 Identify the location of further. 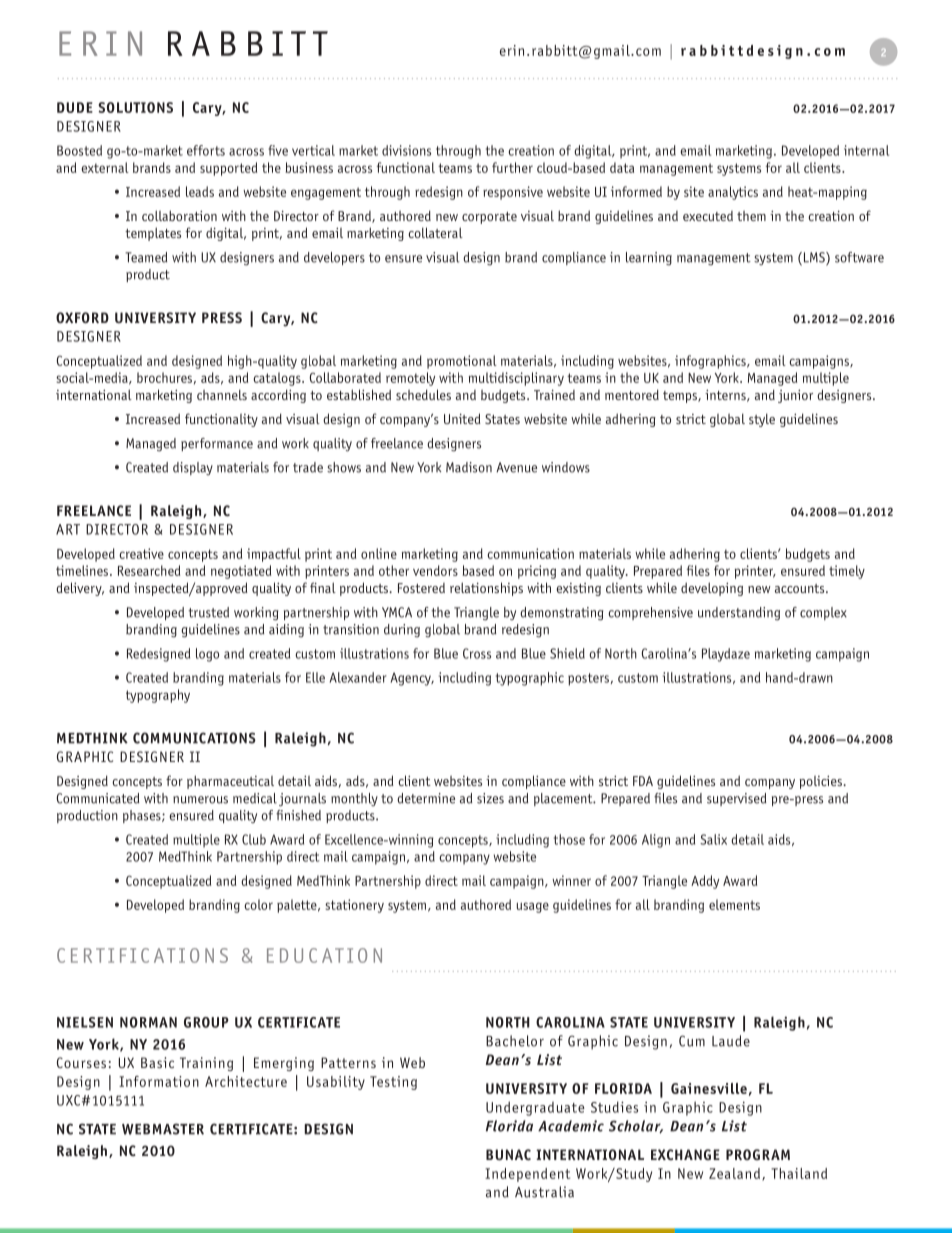
(512, 167).
